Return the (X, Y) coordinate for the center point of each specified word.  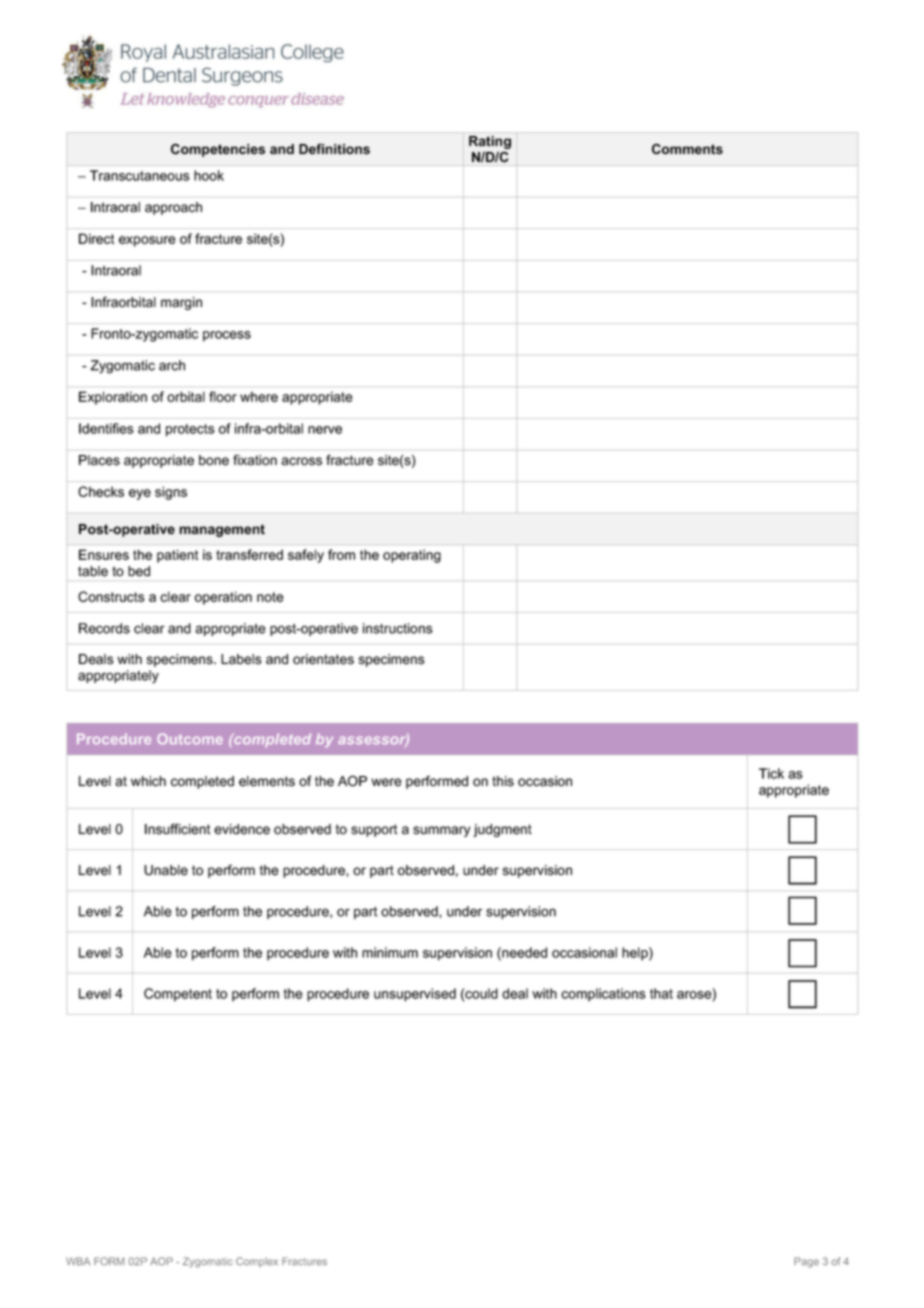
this (503, 781)
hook (209, 175)
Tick (771, 773)
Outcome (190, 739)
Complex (257, 1262)
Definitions (334, 149)
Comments (687, 149)
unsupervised (415, 995)
